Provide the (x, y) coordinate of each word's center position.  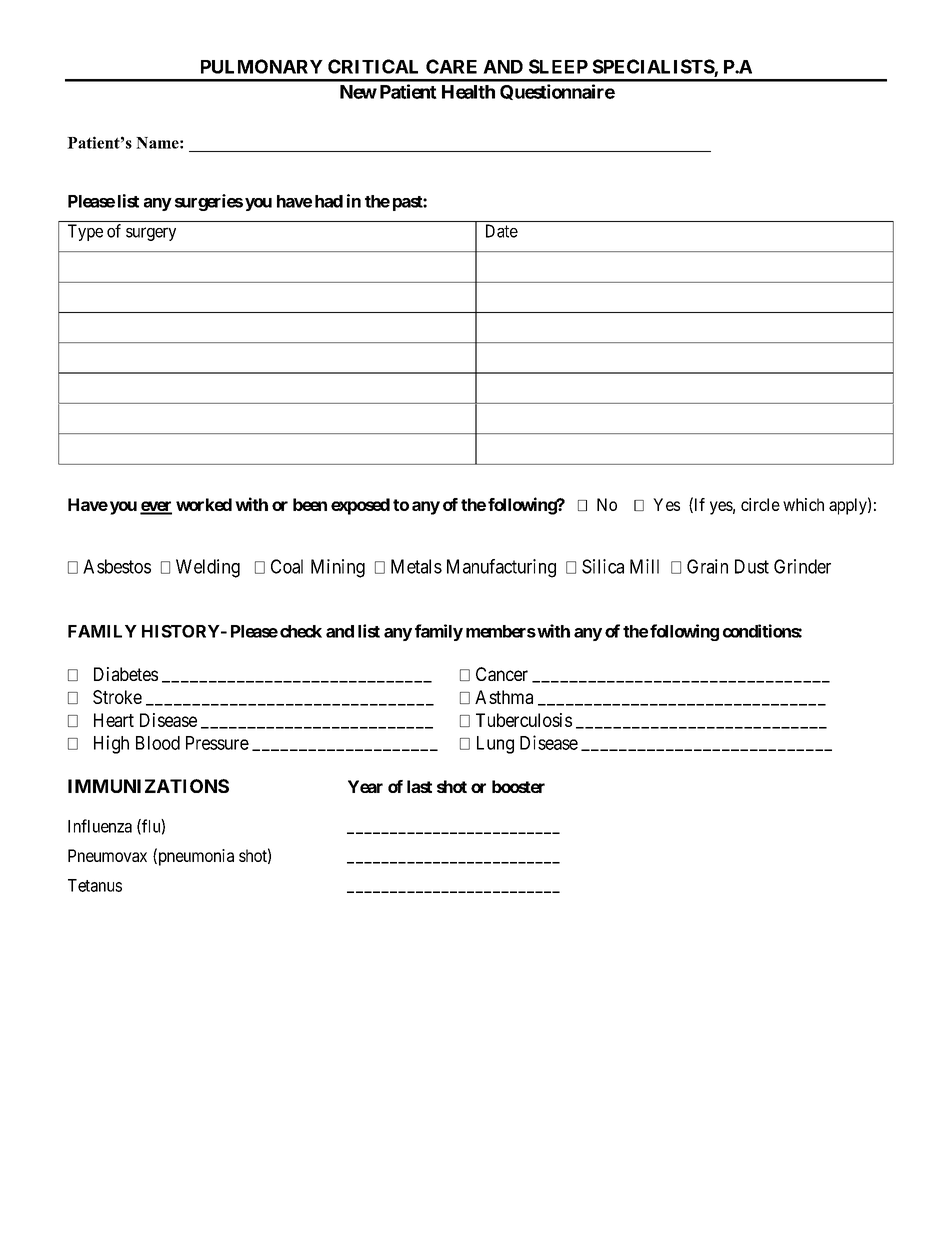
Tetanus (95, 885)
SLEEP (558, 66)
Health (468, 92)
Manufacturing (501, 568)
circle (760, 504)
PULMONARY (262, 66)
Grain (707, 566)
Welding (208, 568)
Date (502, 231)
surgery (151, 234)
